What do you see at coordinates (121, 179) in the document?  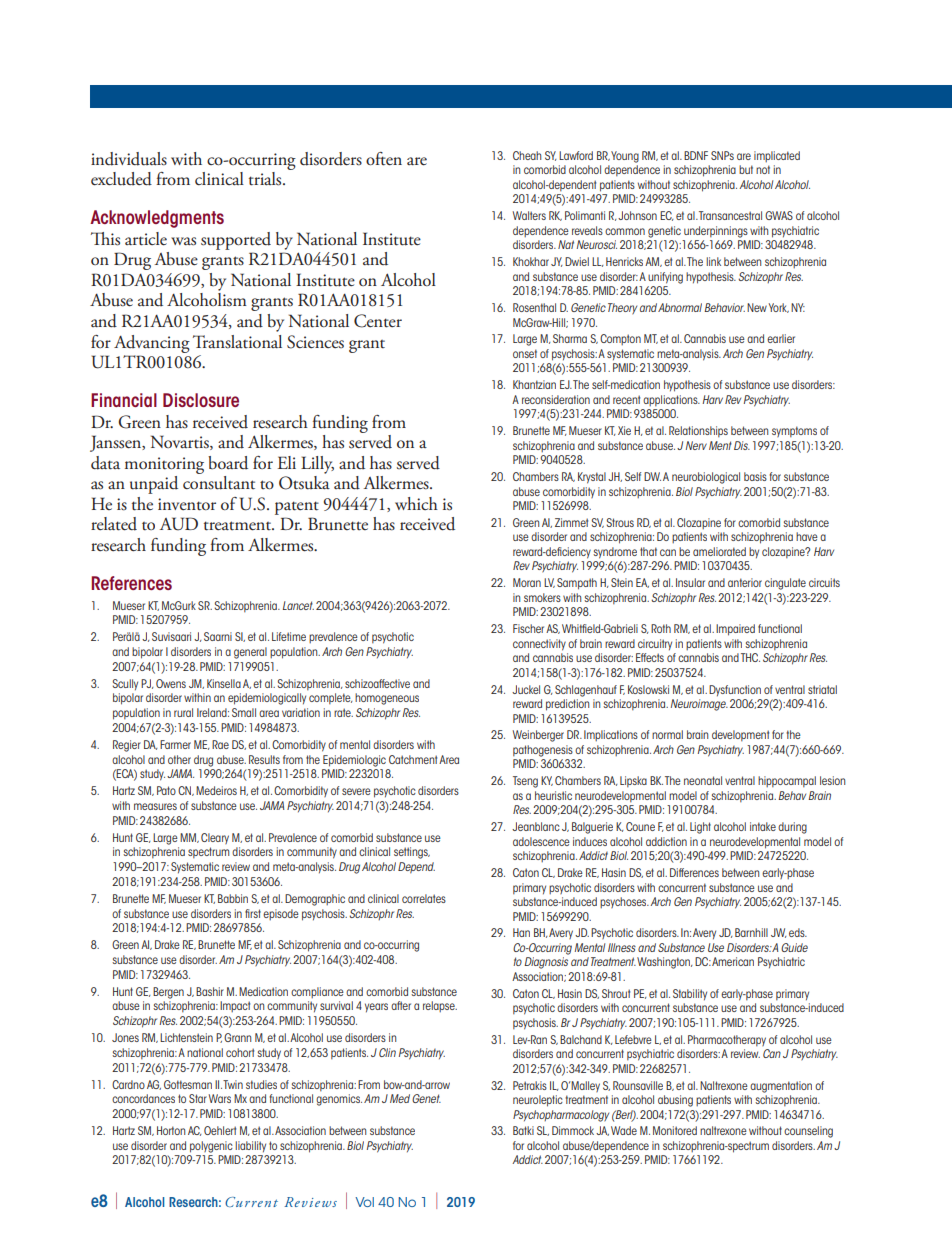 I see `excluded` at bounding box center [121, 179].
